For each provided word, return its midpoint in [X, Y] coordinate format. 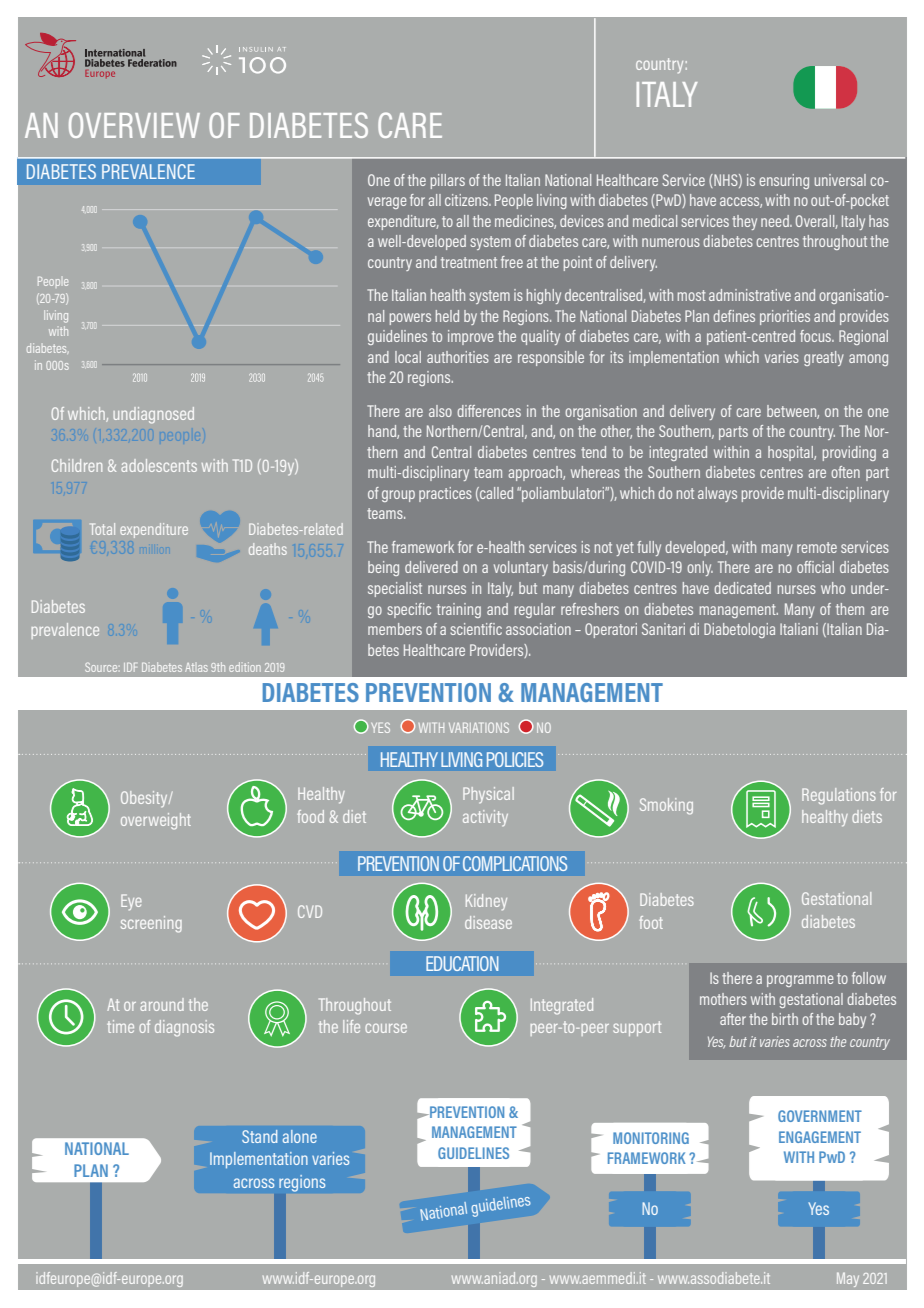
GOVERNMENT [820, 1116]
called [495, 494]
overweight [156, 821]
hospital [791, 453]
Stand [259, 1136]
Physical [488, 795]
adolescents [159, 465]
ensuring [784, 181]
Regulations [839, 796]
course [386, 1028]
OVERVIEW [134, 125]
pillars [448, 181]
